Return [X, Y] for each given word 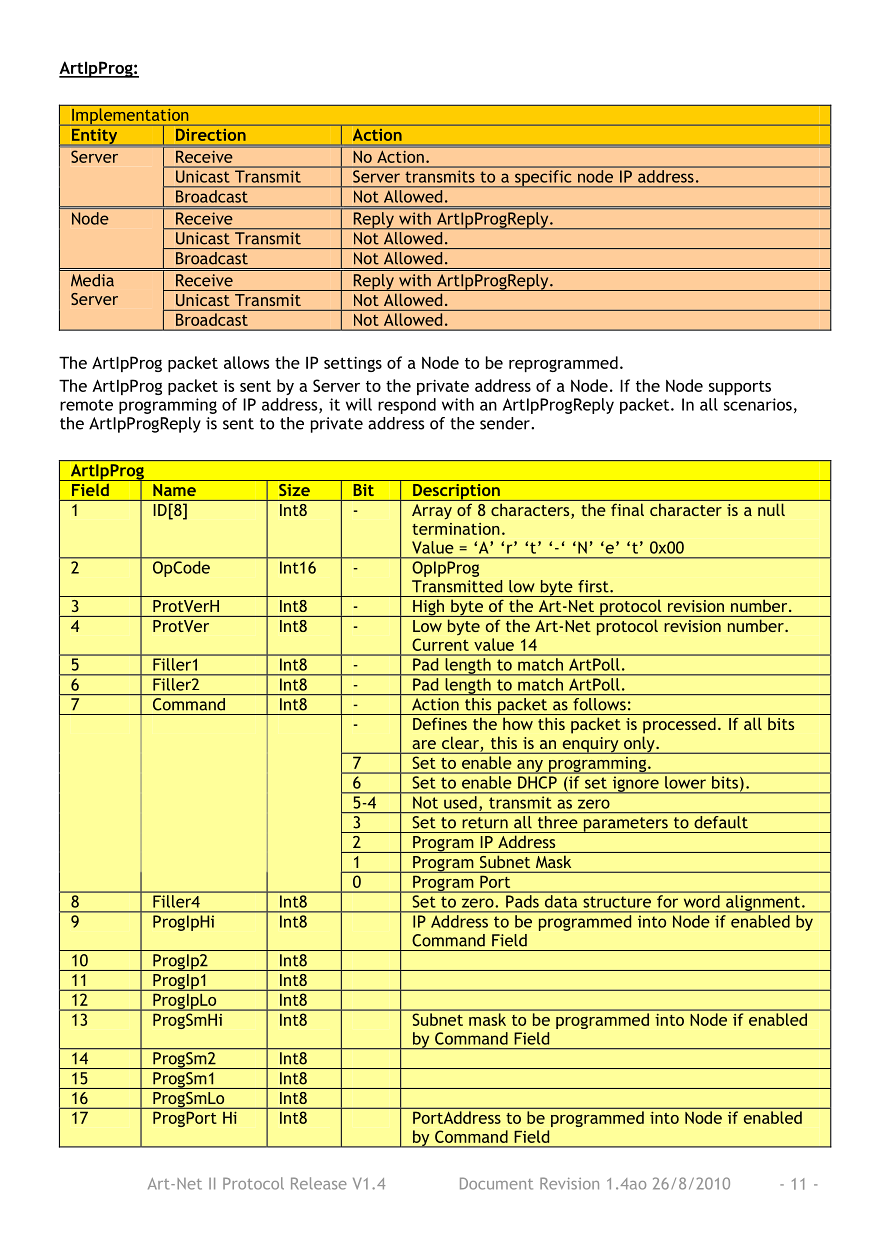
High [429, 608]
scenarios [758, 404]
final [627, 510]
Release [319, 1183]
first [594, 586]
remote [86, 405]
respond [407, 406]
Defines [440, 723]
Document [496, 1183]
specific [543, 178]
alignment [763, 903]
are [424, 744]
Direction [209, 134]
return [485, 823]
